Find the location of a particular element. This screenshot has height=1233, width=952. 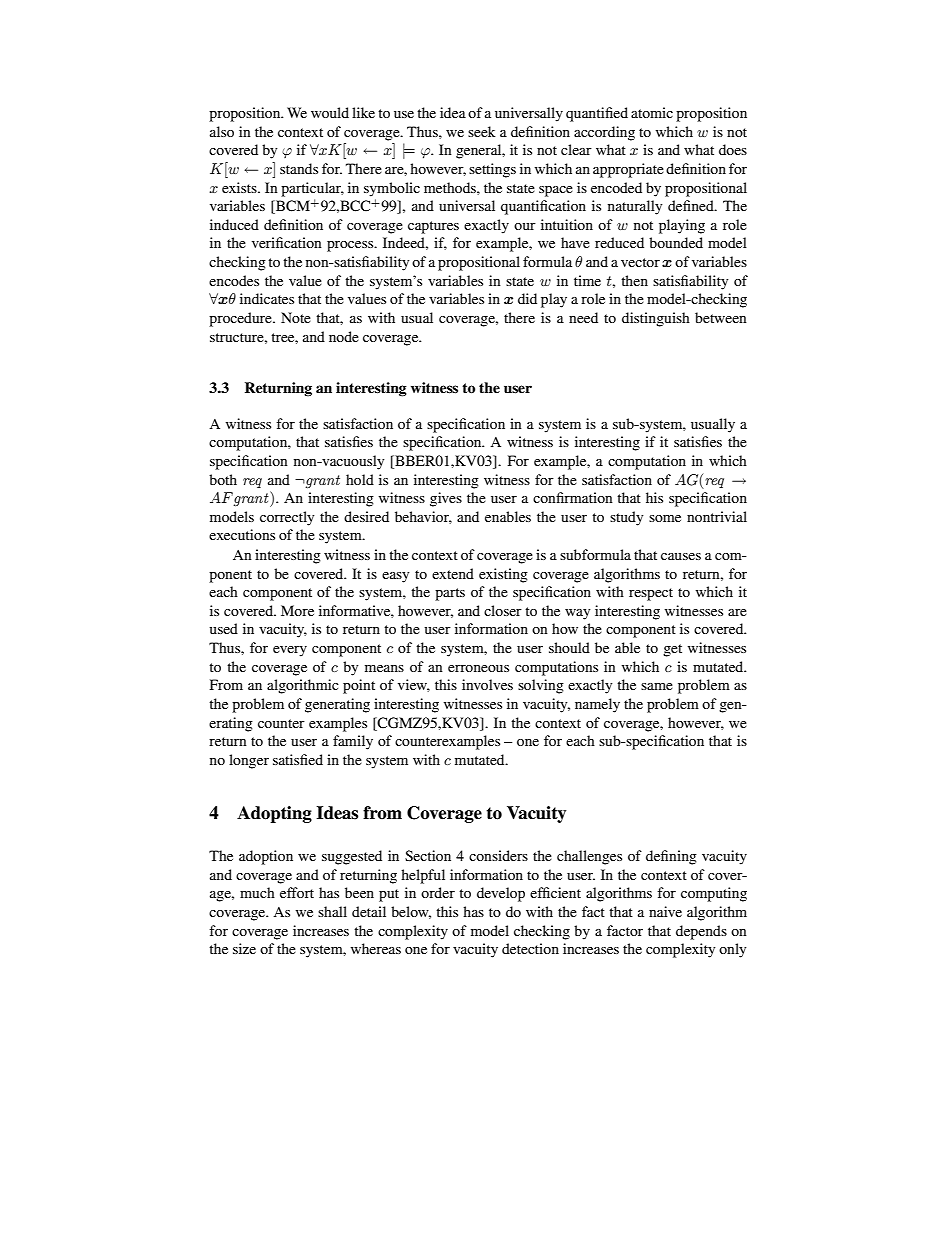

atomic is located at coordinates (652, 112).
